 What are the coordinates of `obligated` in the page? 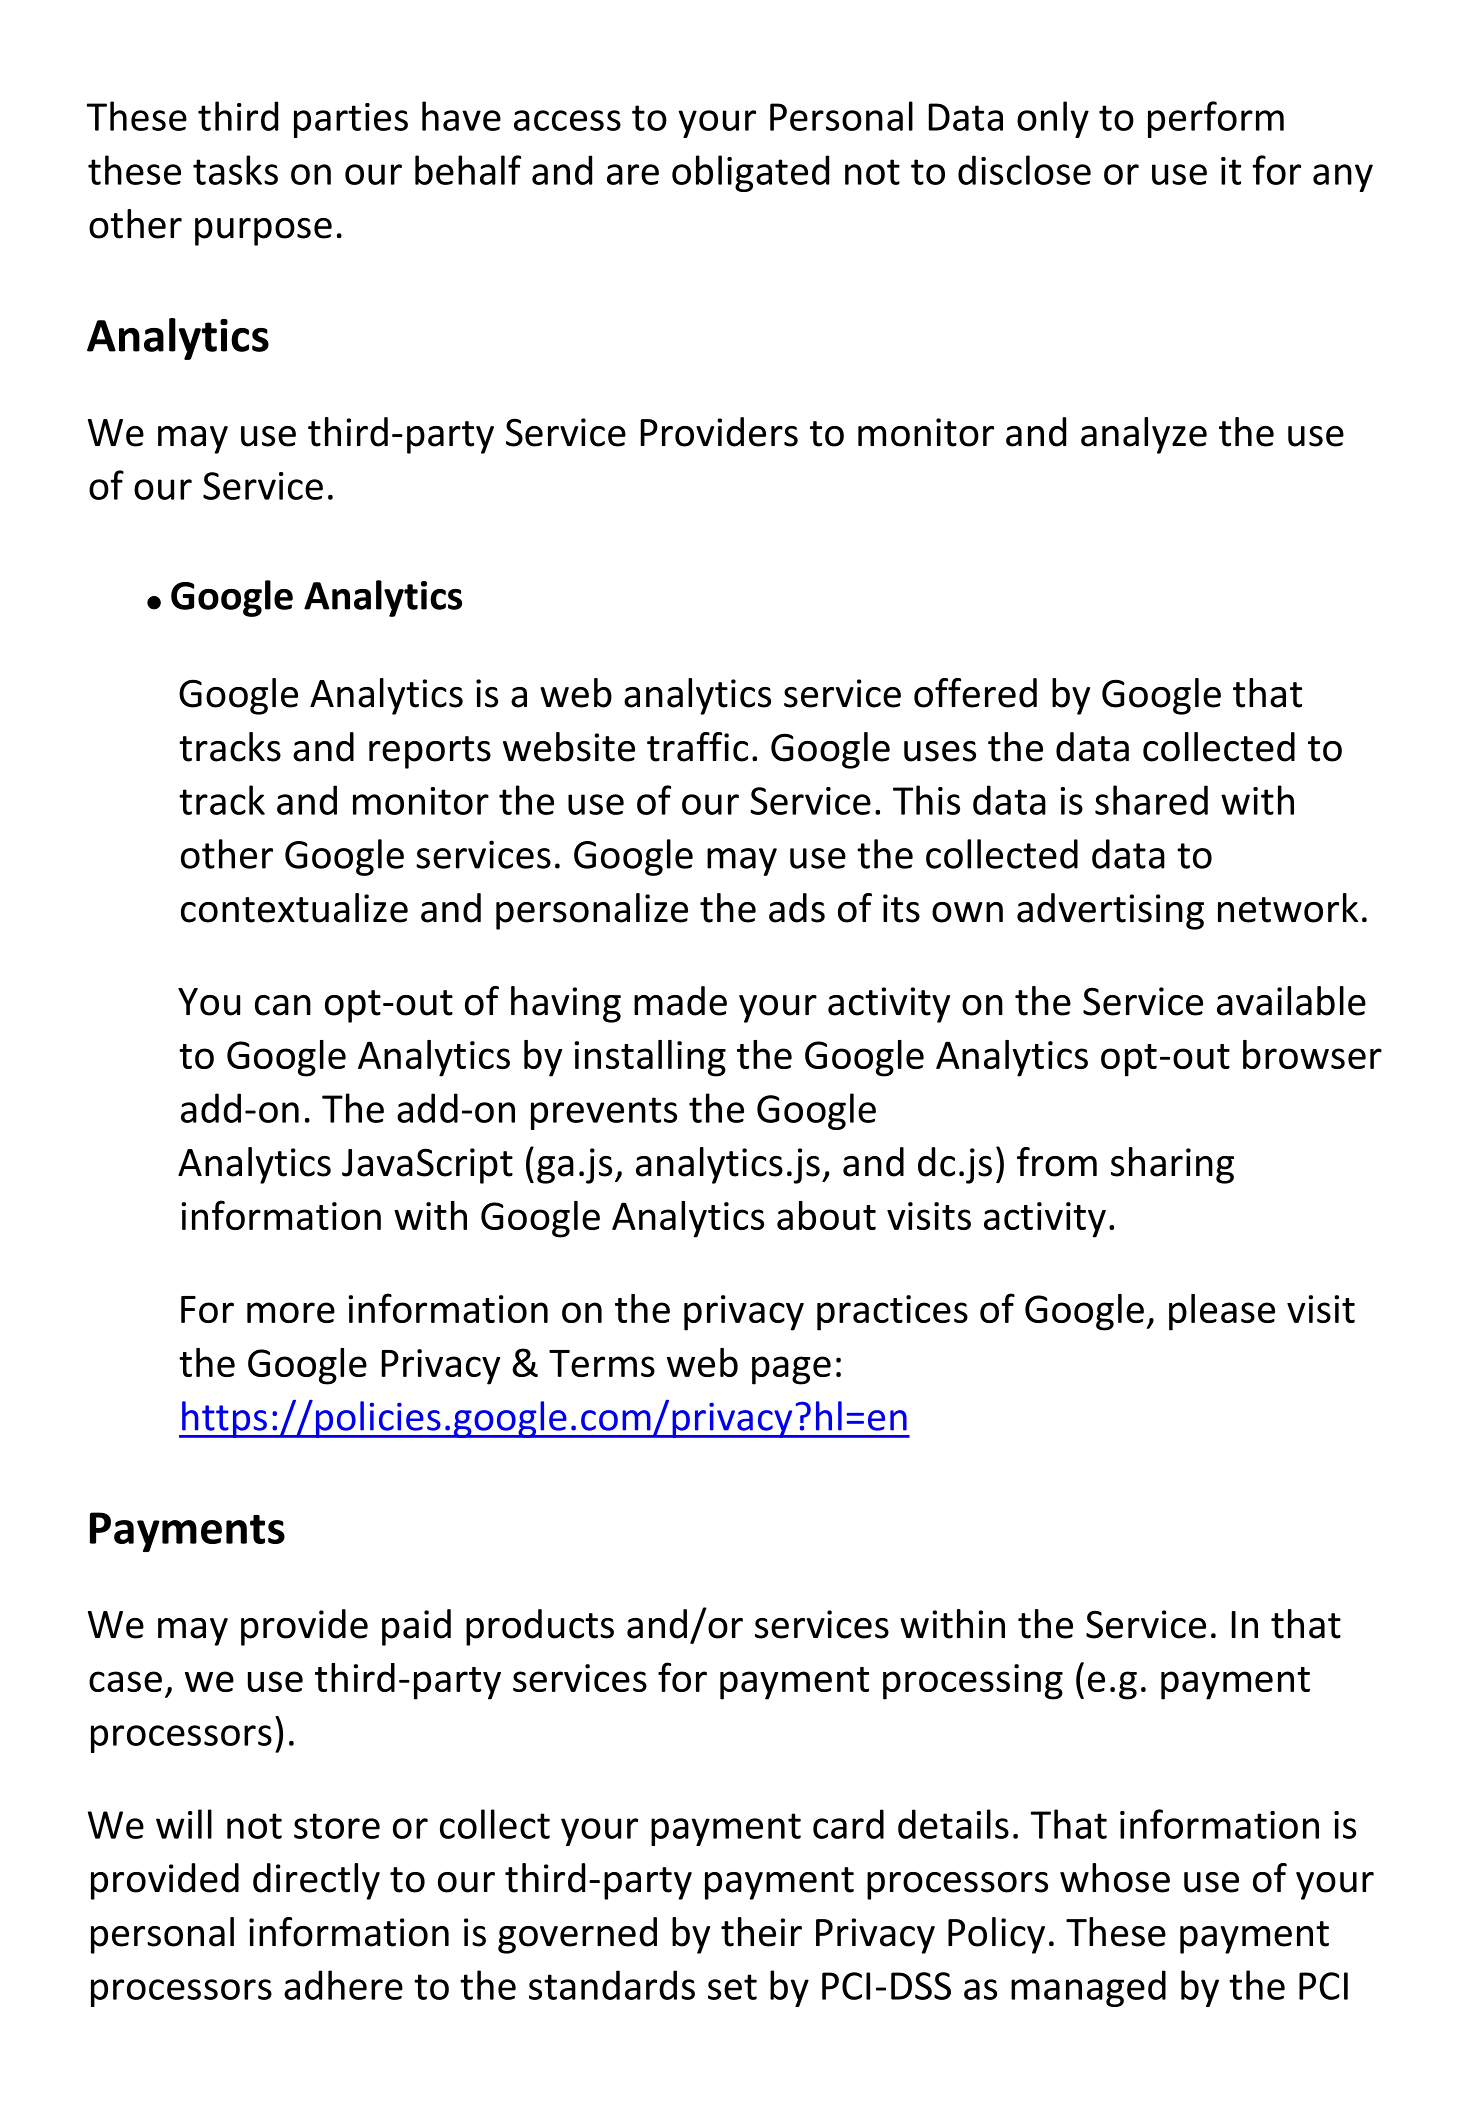 It's located at (750, 173).
